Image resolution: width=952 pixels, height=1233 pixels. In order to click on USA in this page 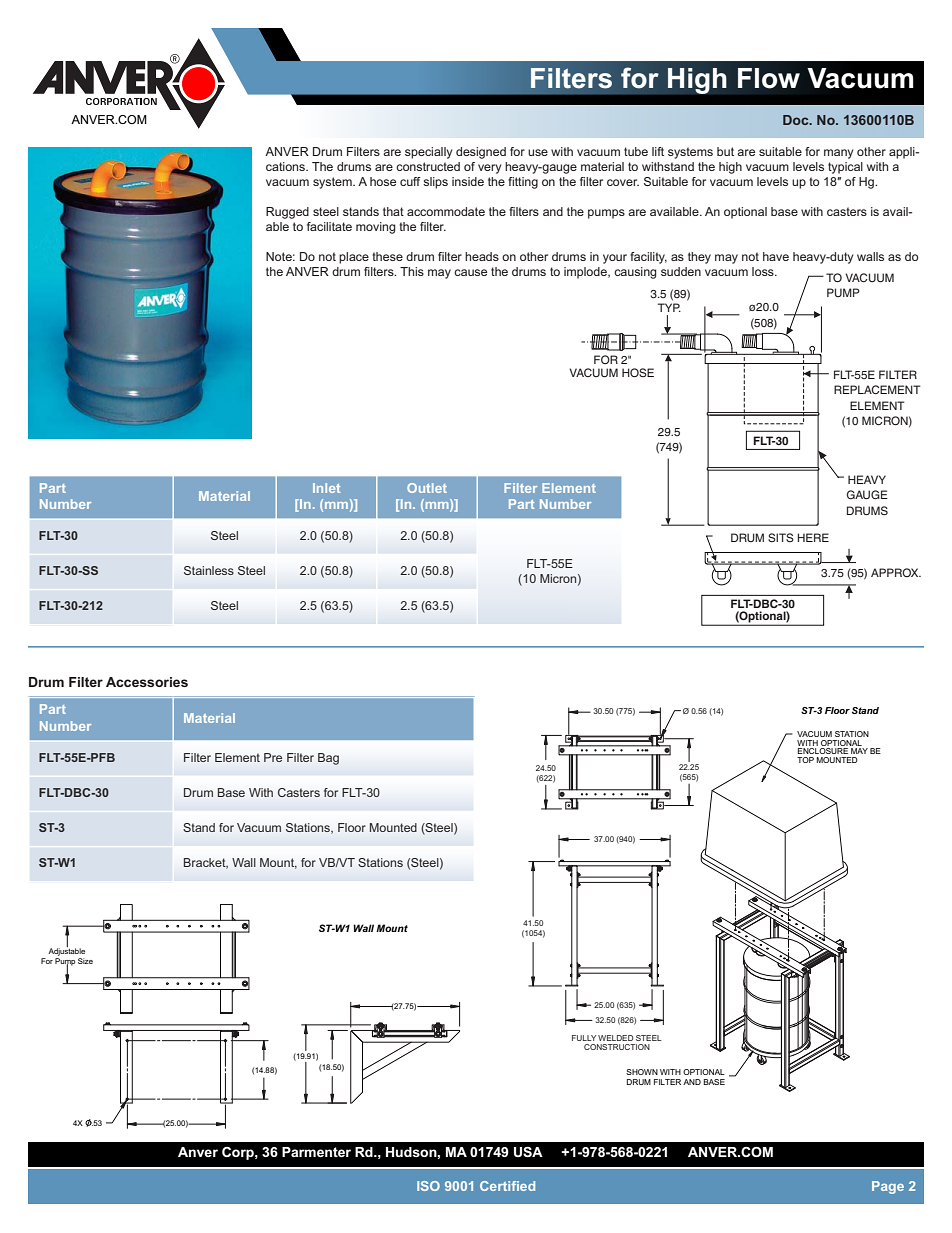, I will do `click(528, 1151)`.
